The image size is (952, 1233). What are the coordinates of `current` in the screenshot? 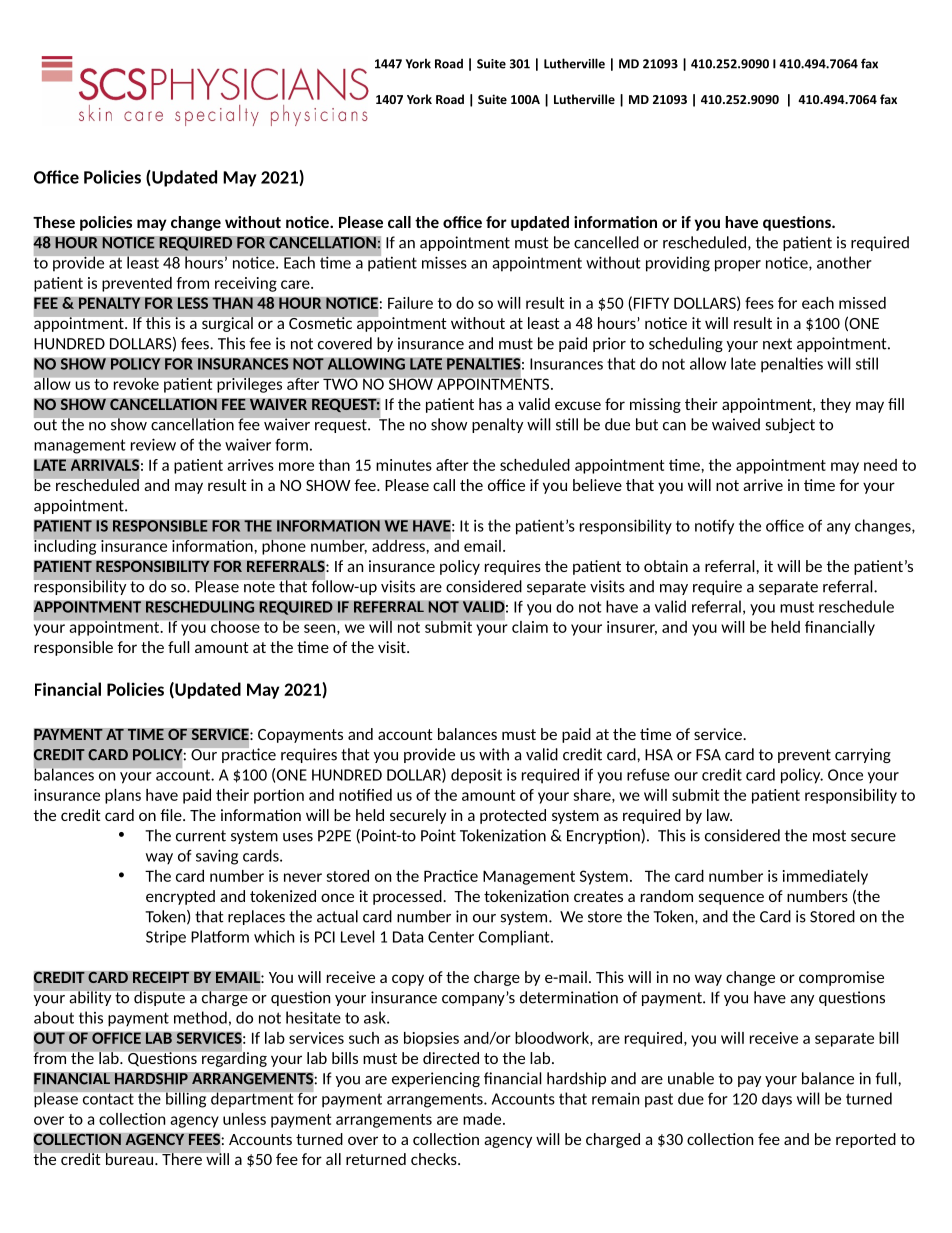 It's located at (201, 836).
